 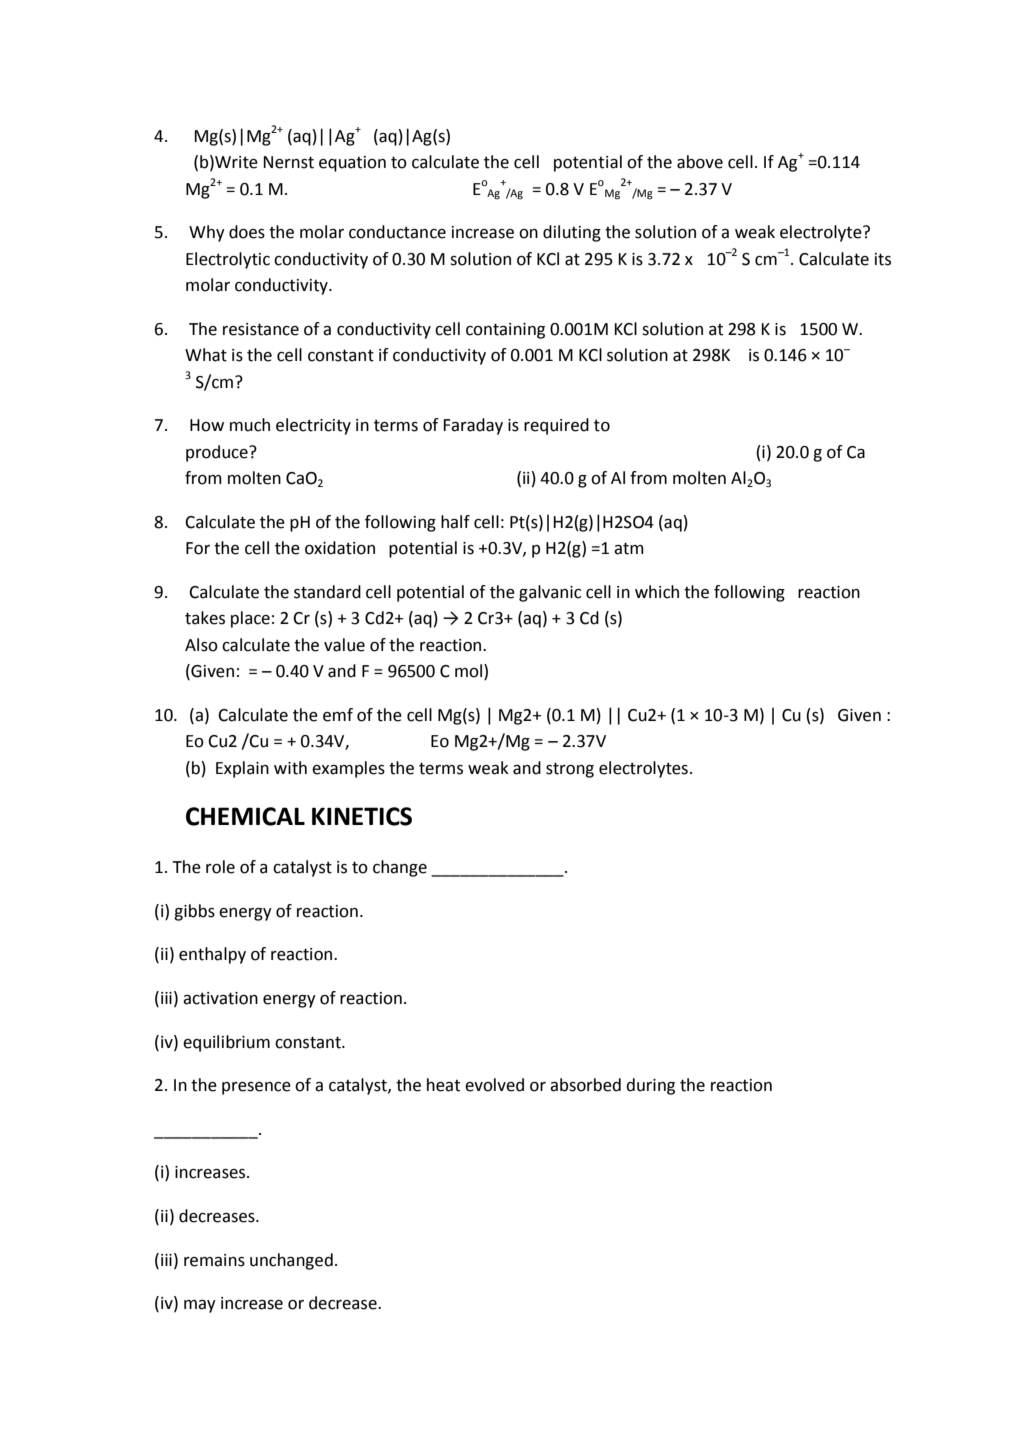 I want to click on during, so click(x=650, y=1086).
